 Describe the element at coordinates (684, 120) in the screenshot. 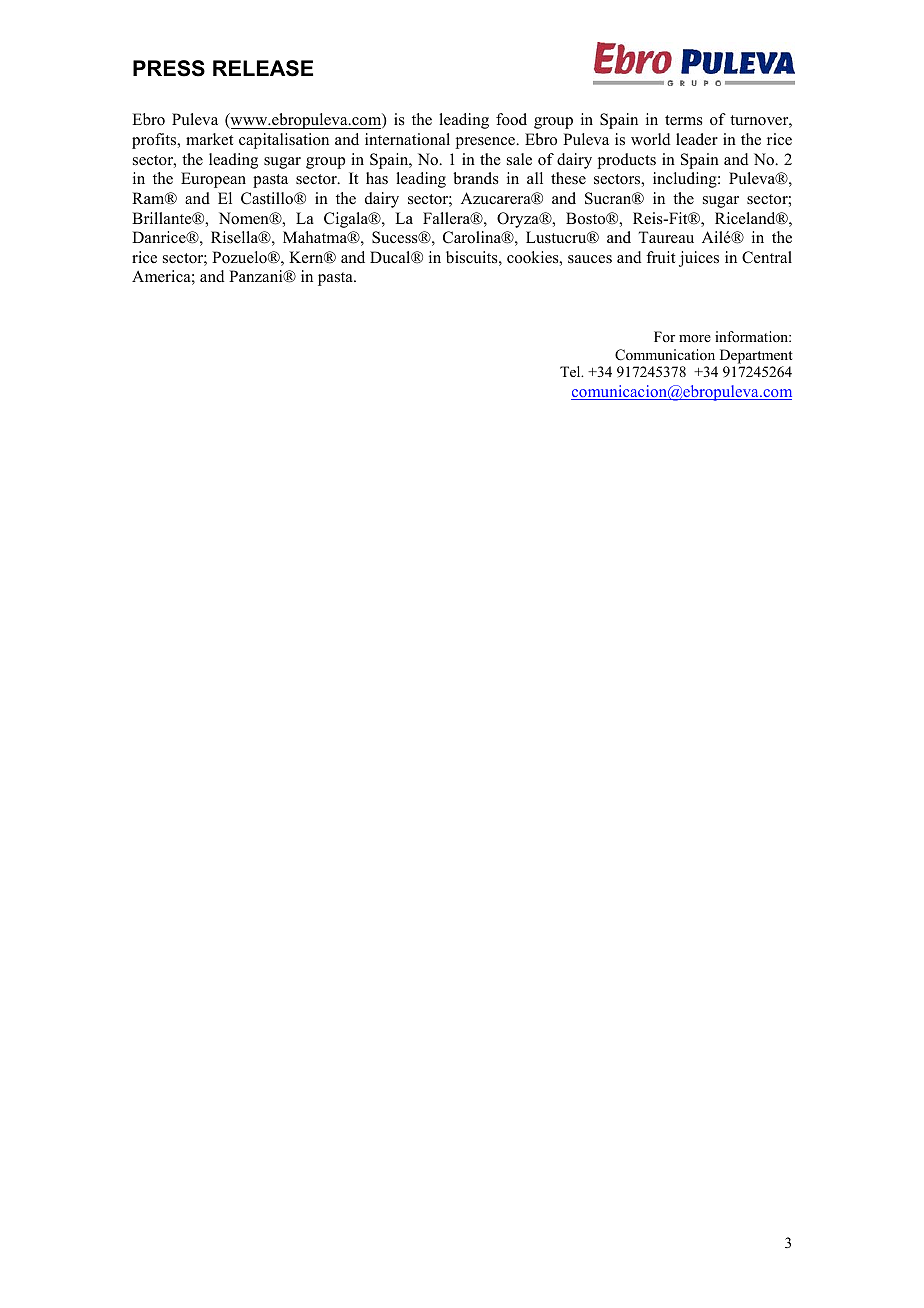

I see `terms` at that location.
